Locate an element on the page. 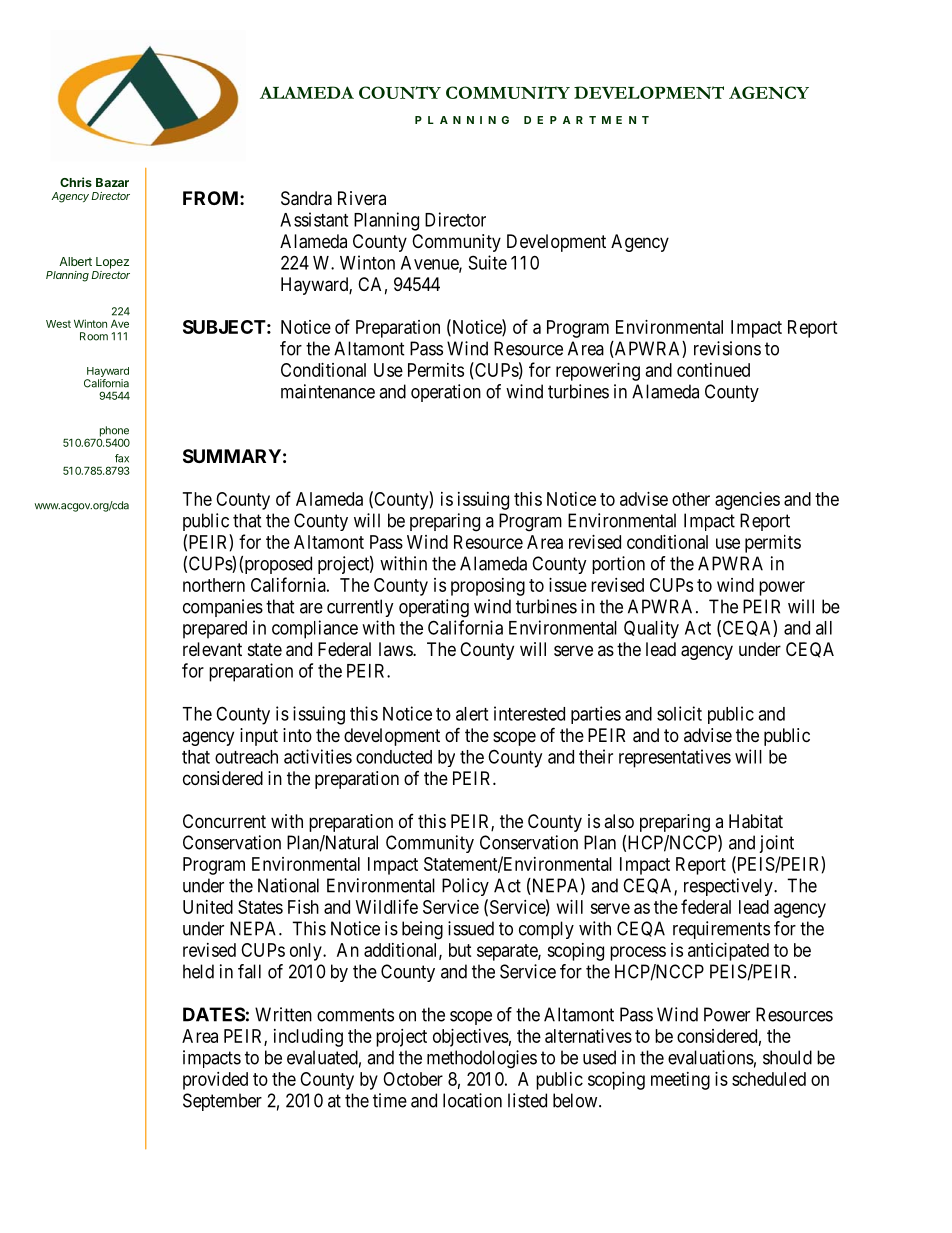 This document has width=952, height=1233. provided is located at coordinates (215, 1081).
